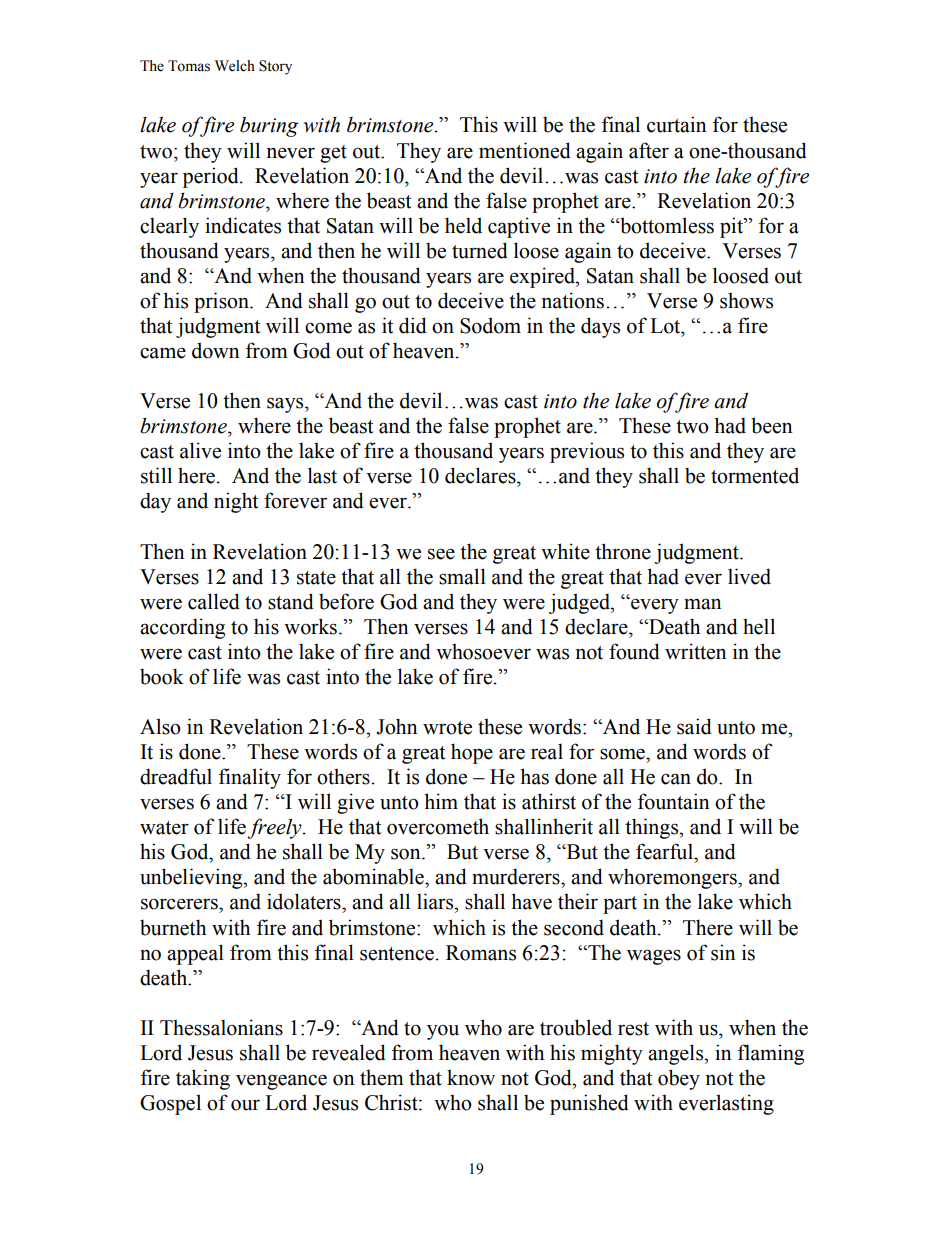  Describe the element at coordinates (665, 851) in the document. I see `fearful` at that location.
